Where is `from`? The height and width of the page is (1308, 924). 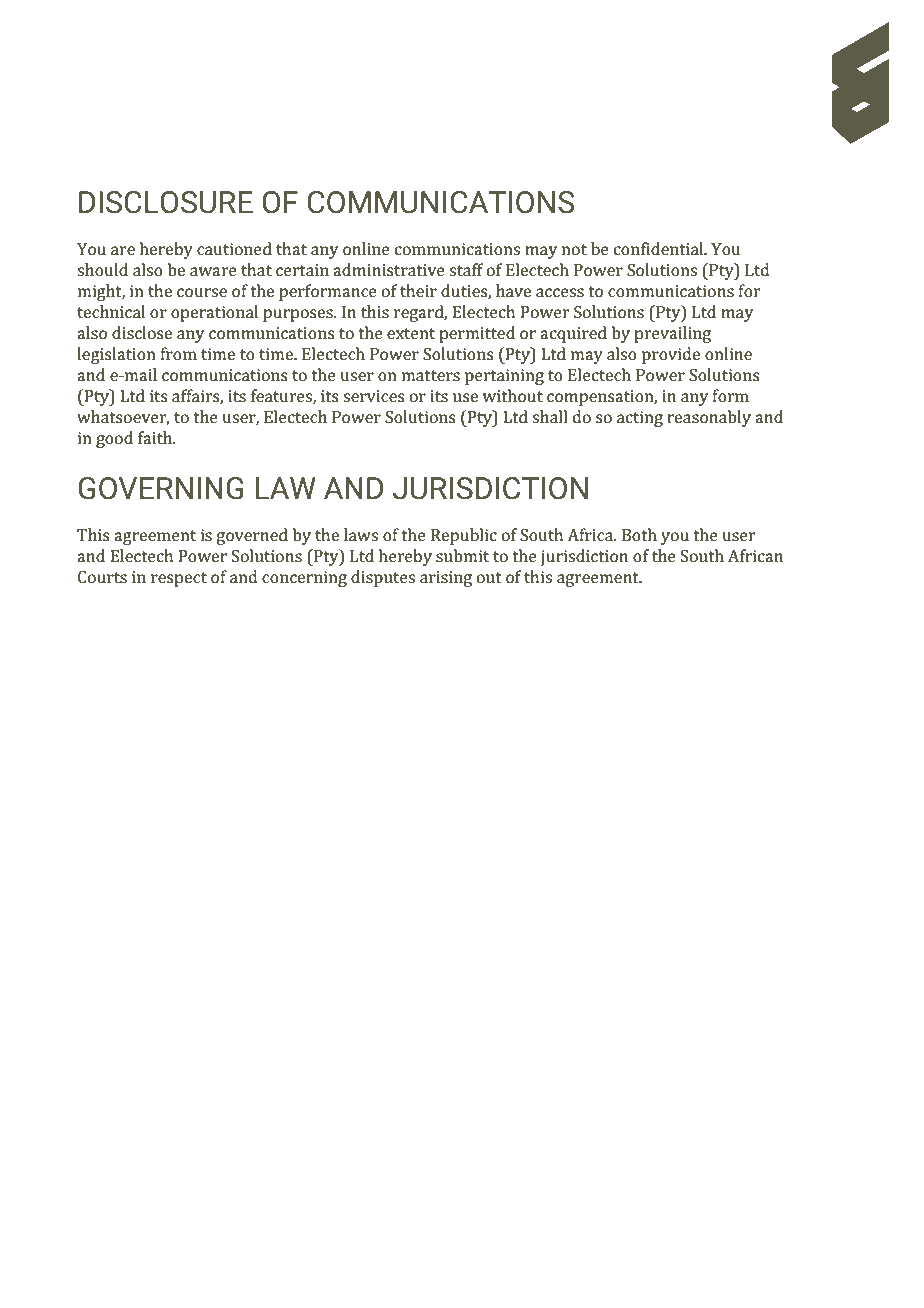 from is located at coordinates (179, 353).
